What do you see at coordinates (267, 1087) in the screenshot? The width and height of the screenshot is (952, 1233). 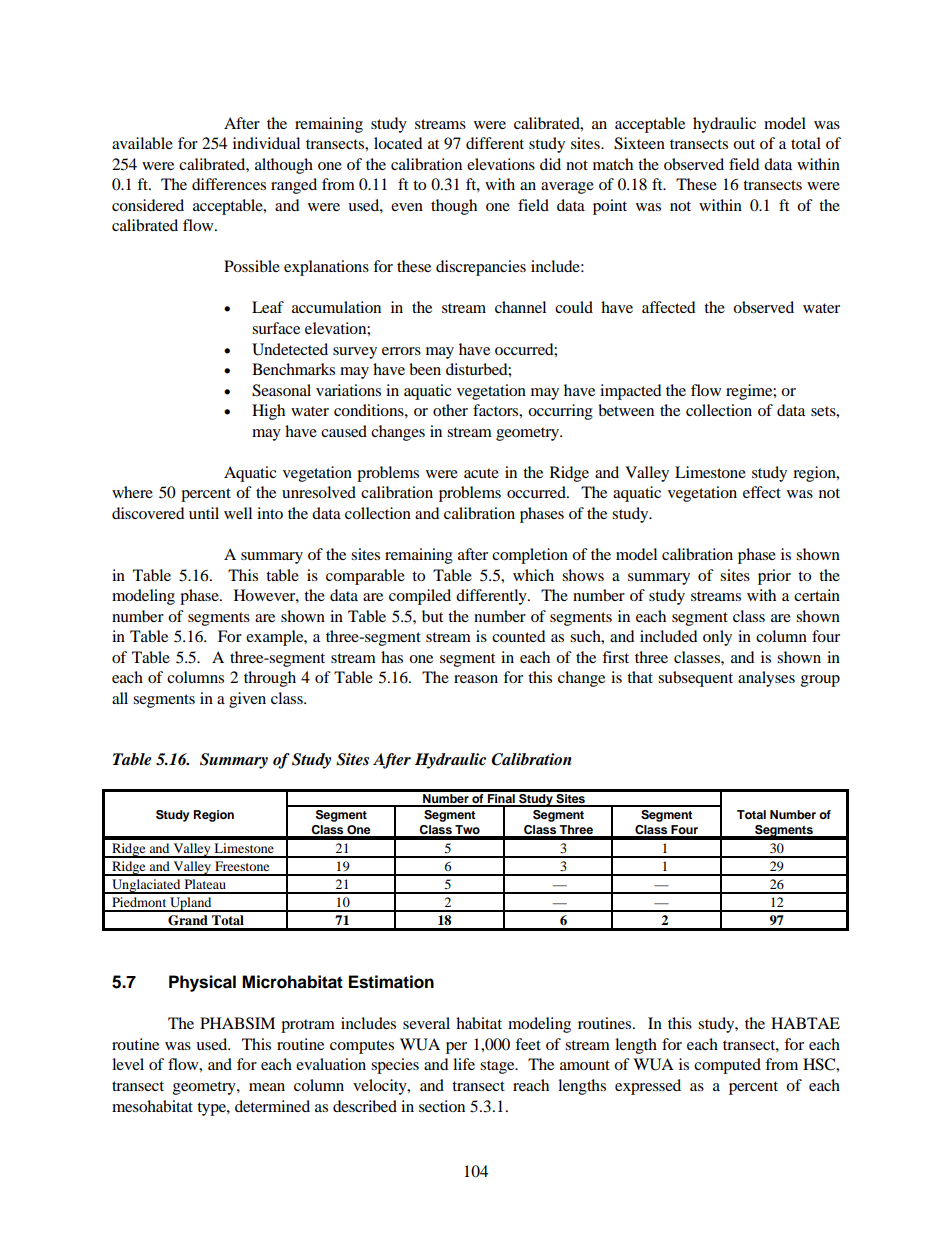 I see `mean` at bounding box center [267, 1087].
